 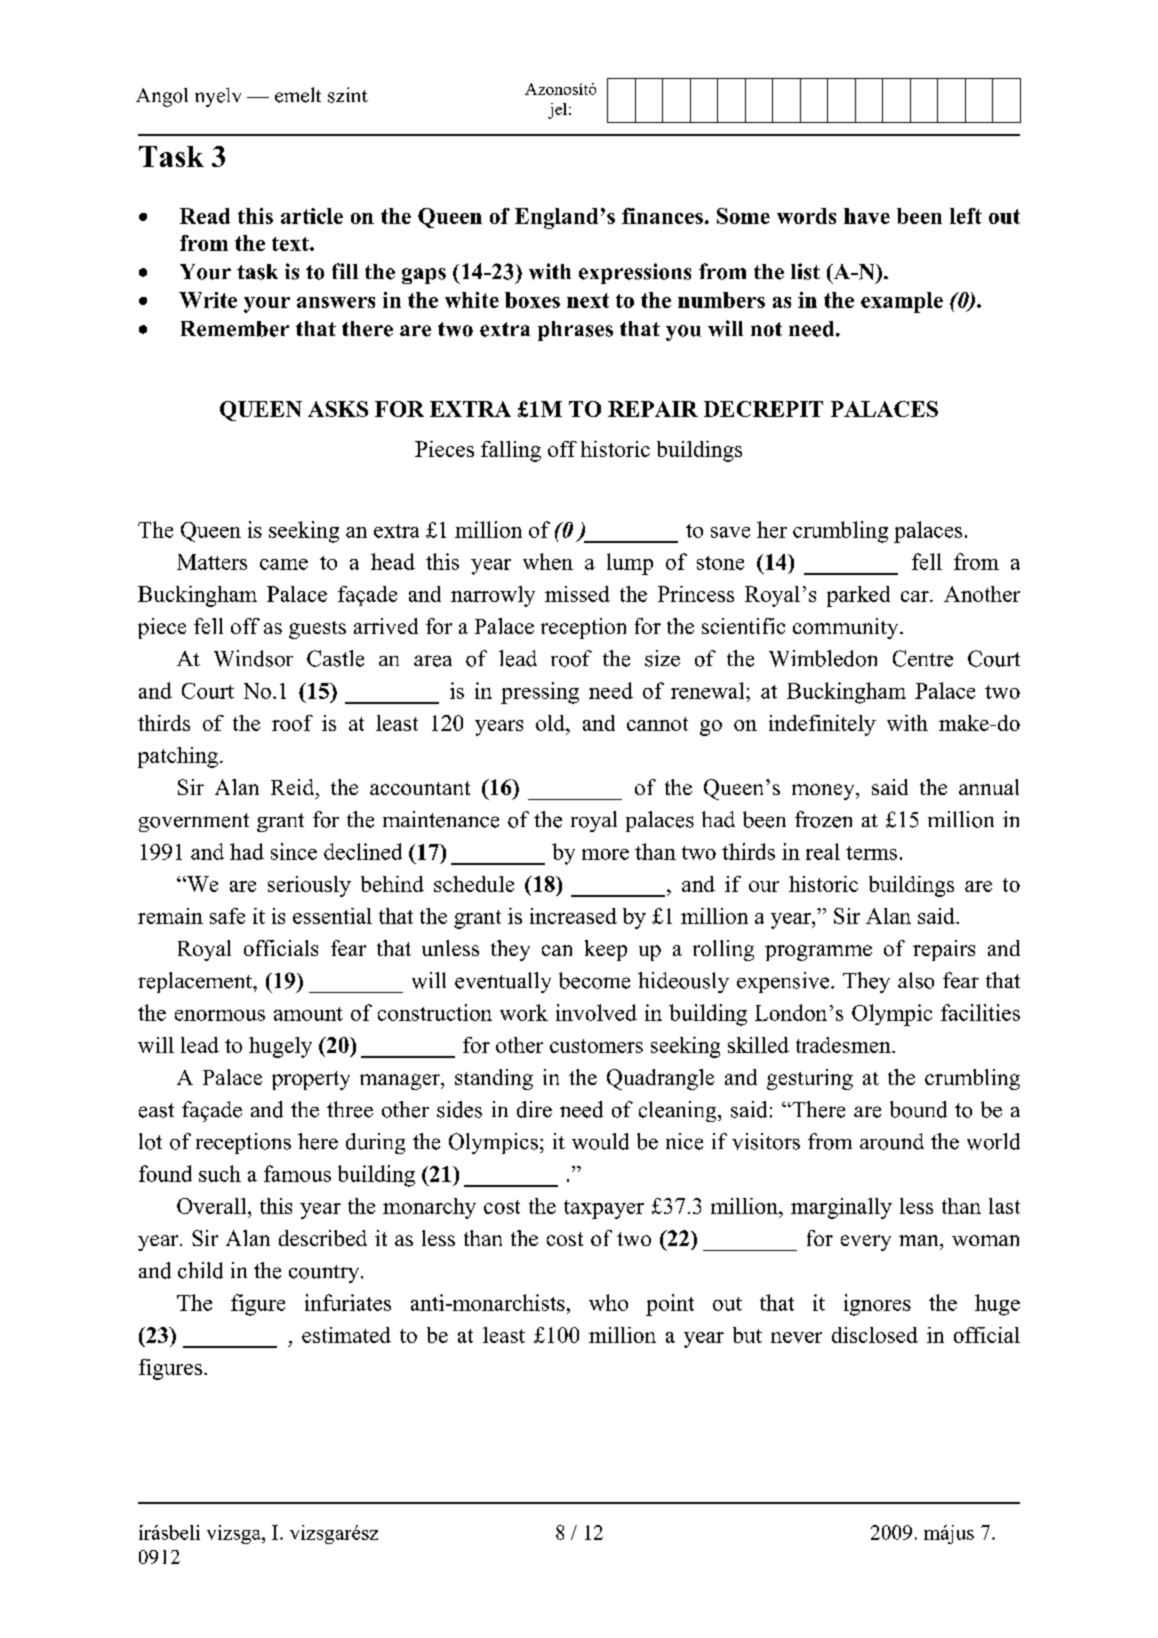 I want to click on missed, so click(x=577, y=594).
